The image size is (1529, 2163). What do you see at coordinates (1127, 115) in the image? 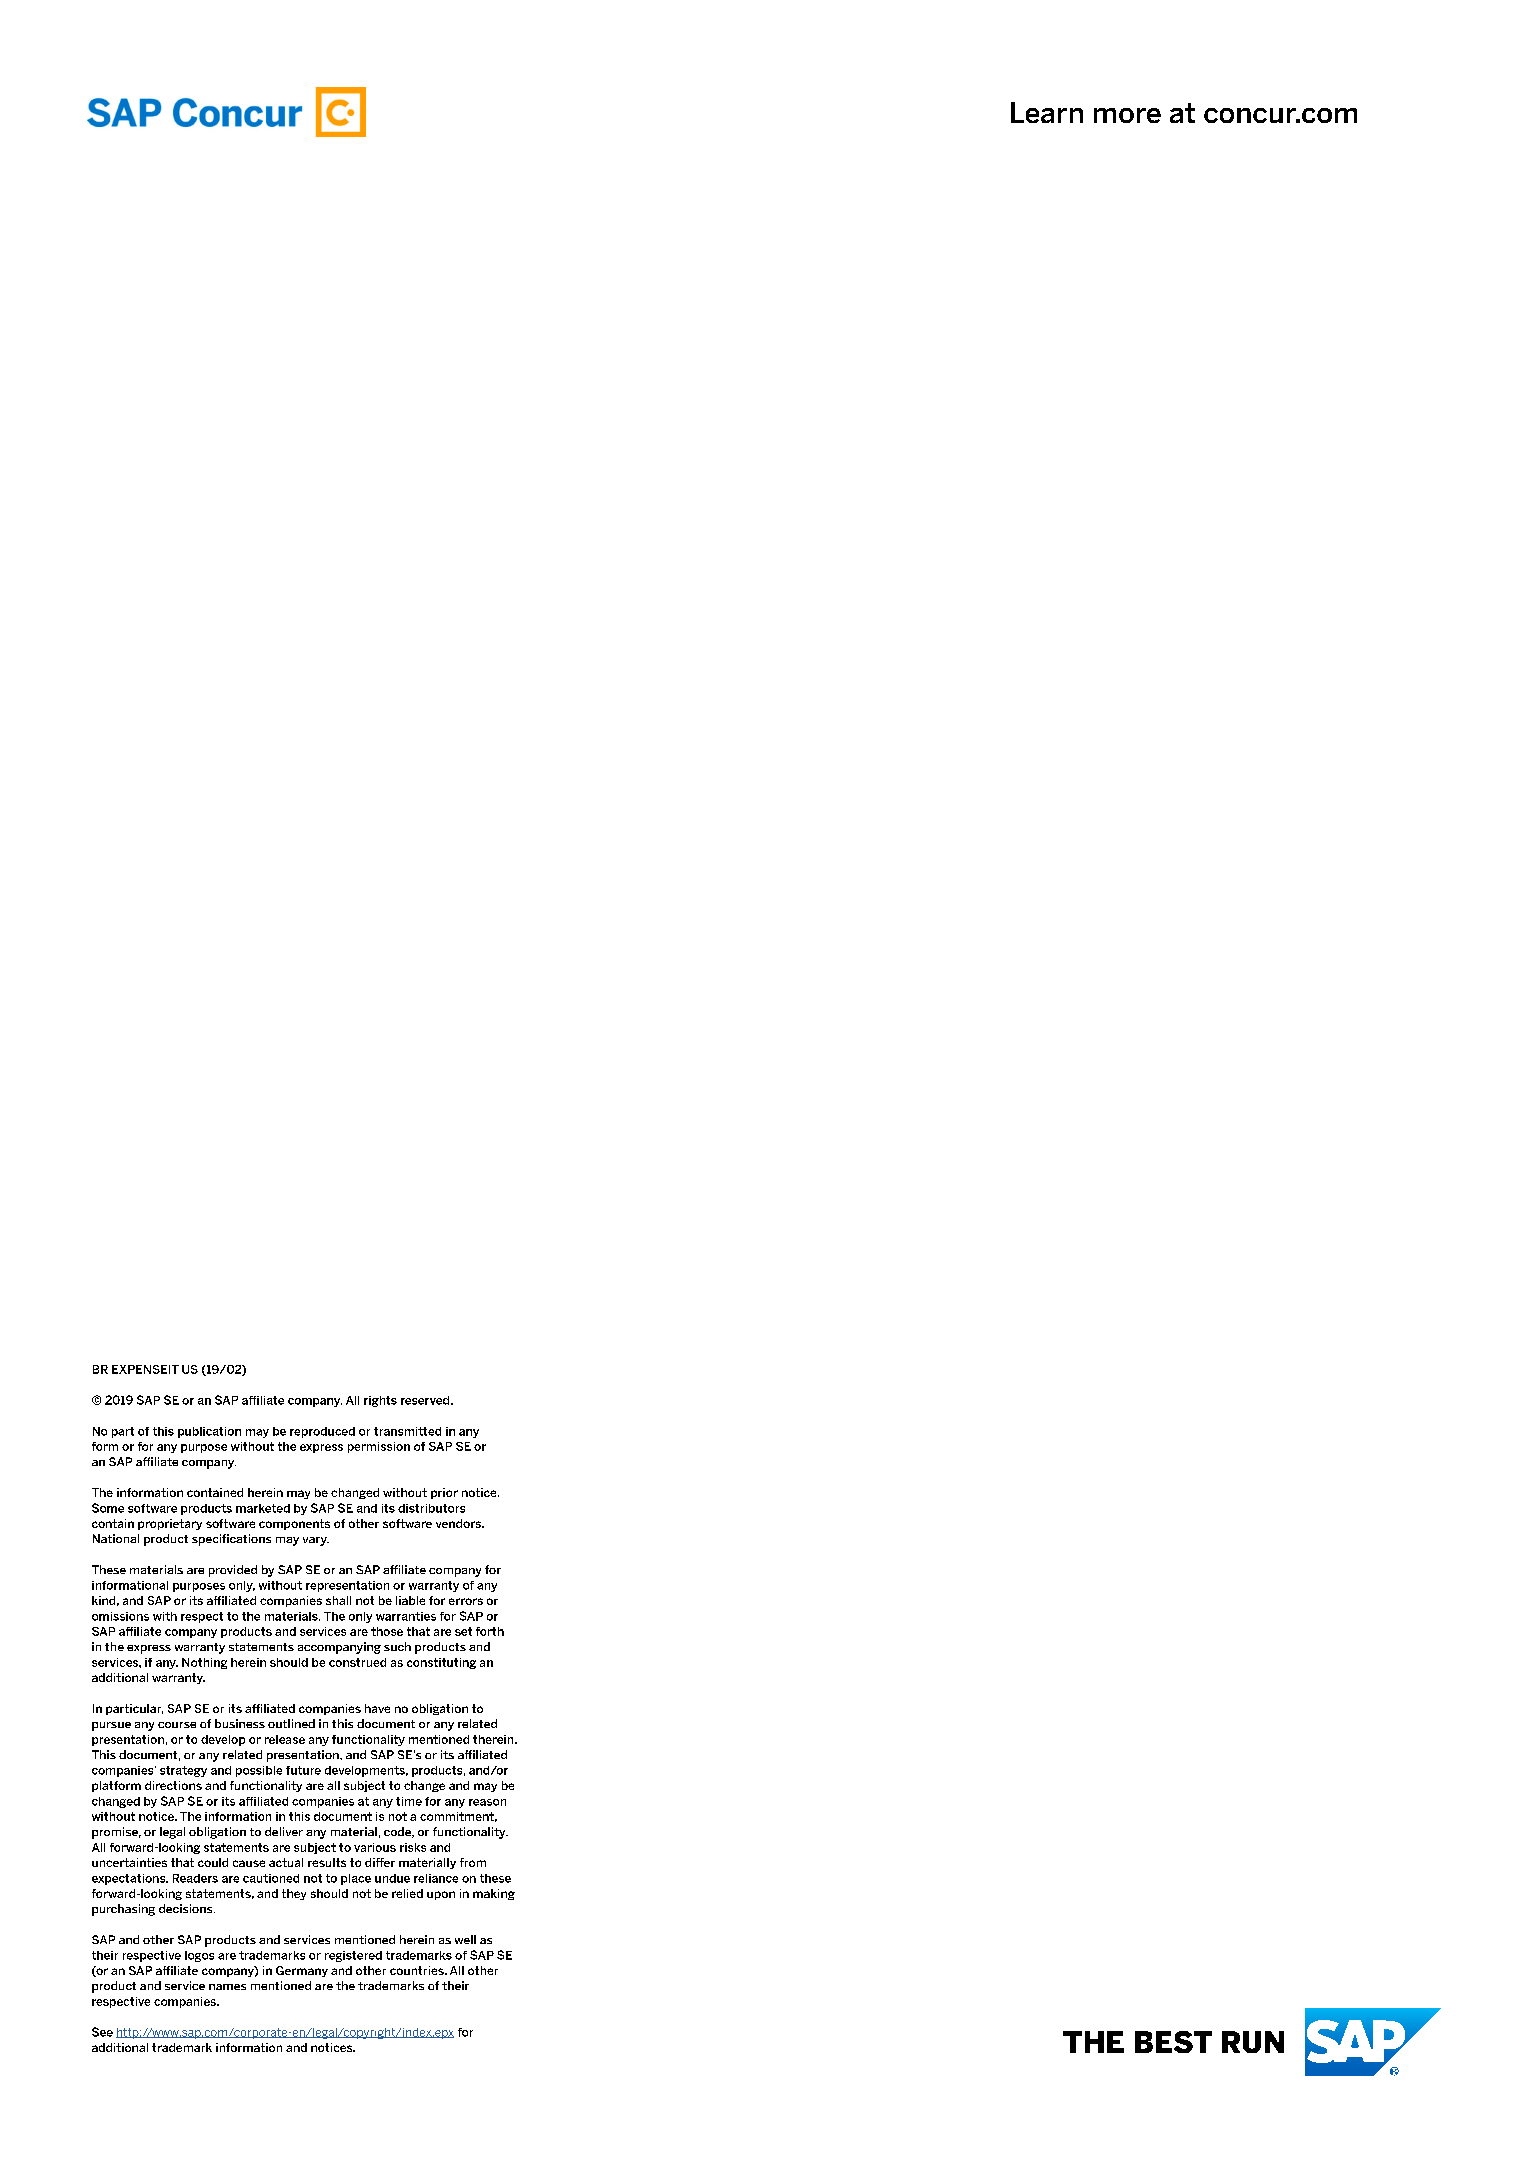
I see `more` at bounding box center [1127, 115].
